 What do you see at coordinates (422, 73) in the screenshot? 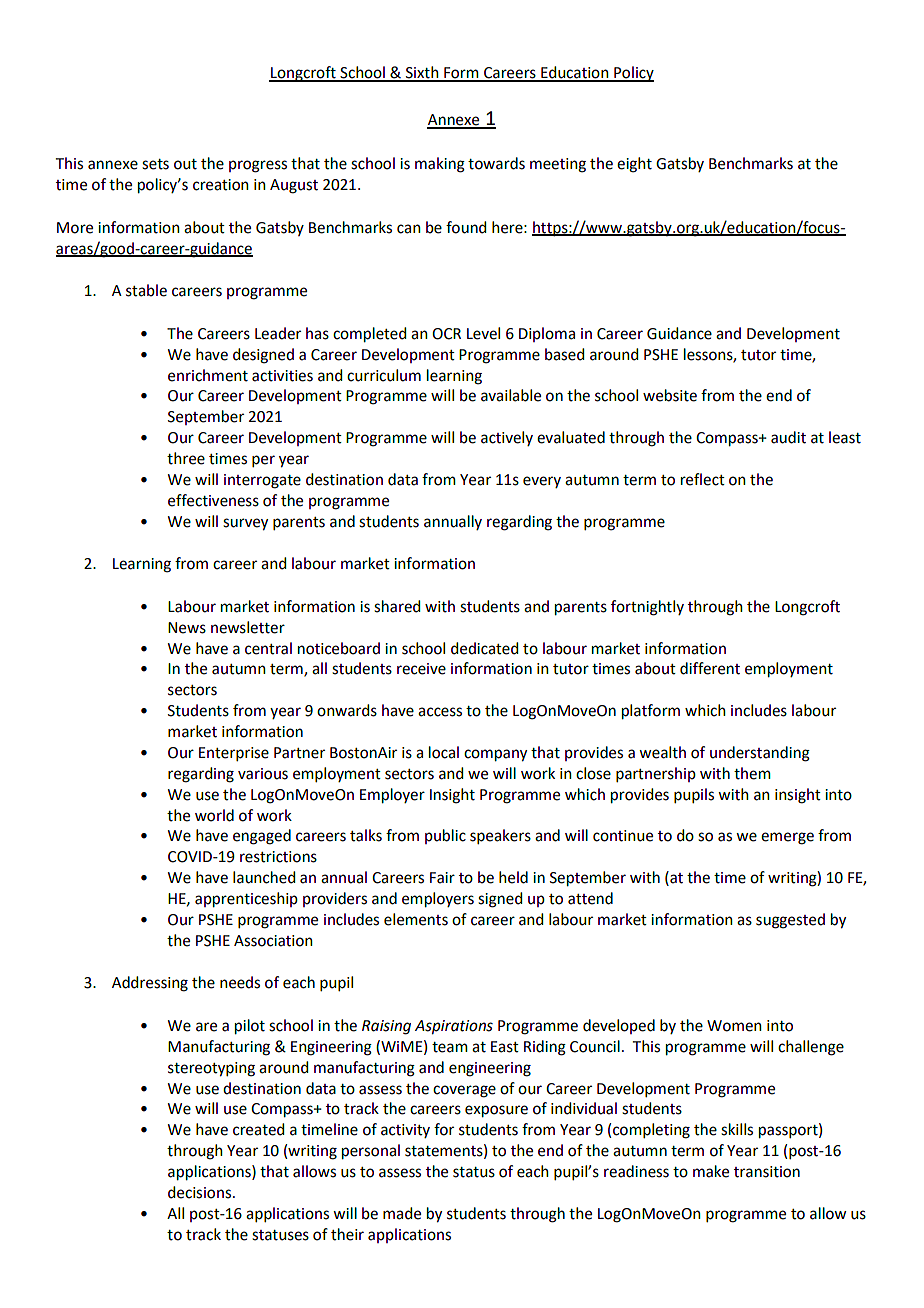
I see `Sixth` at bounding box center [422, 73].
